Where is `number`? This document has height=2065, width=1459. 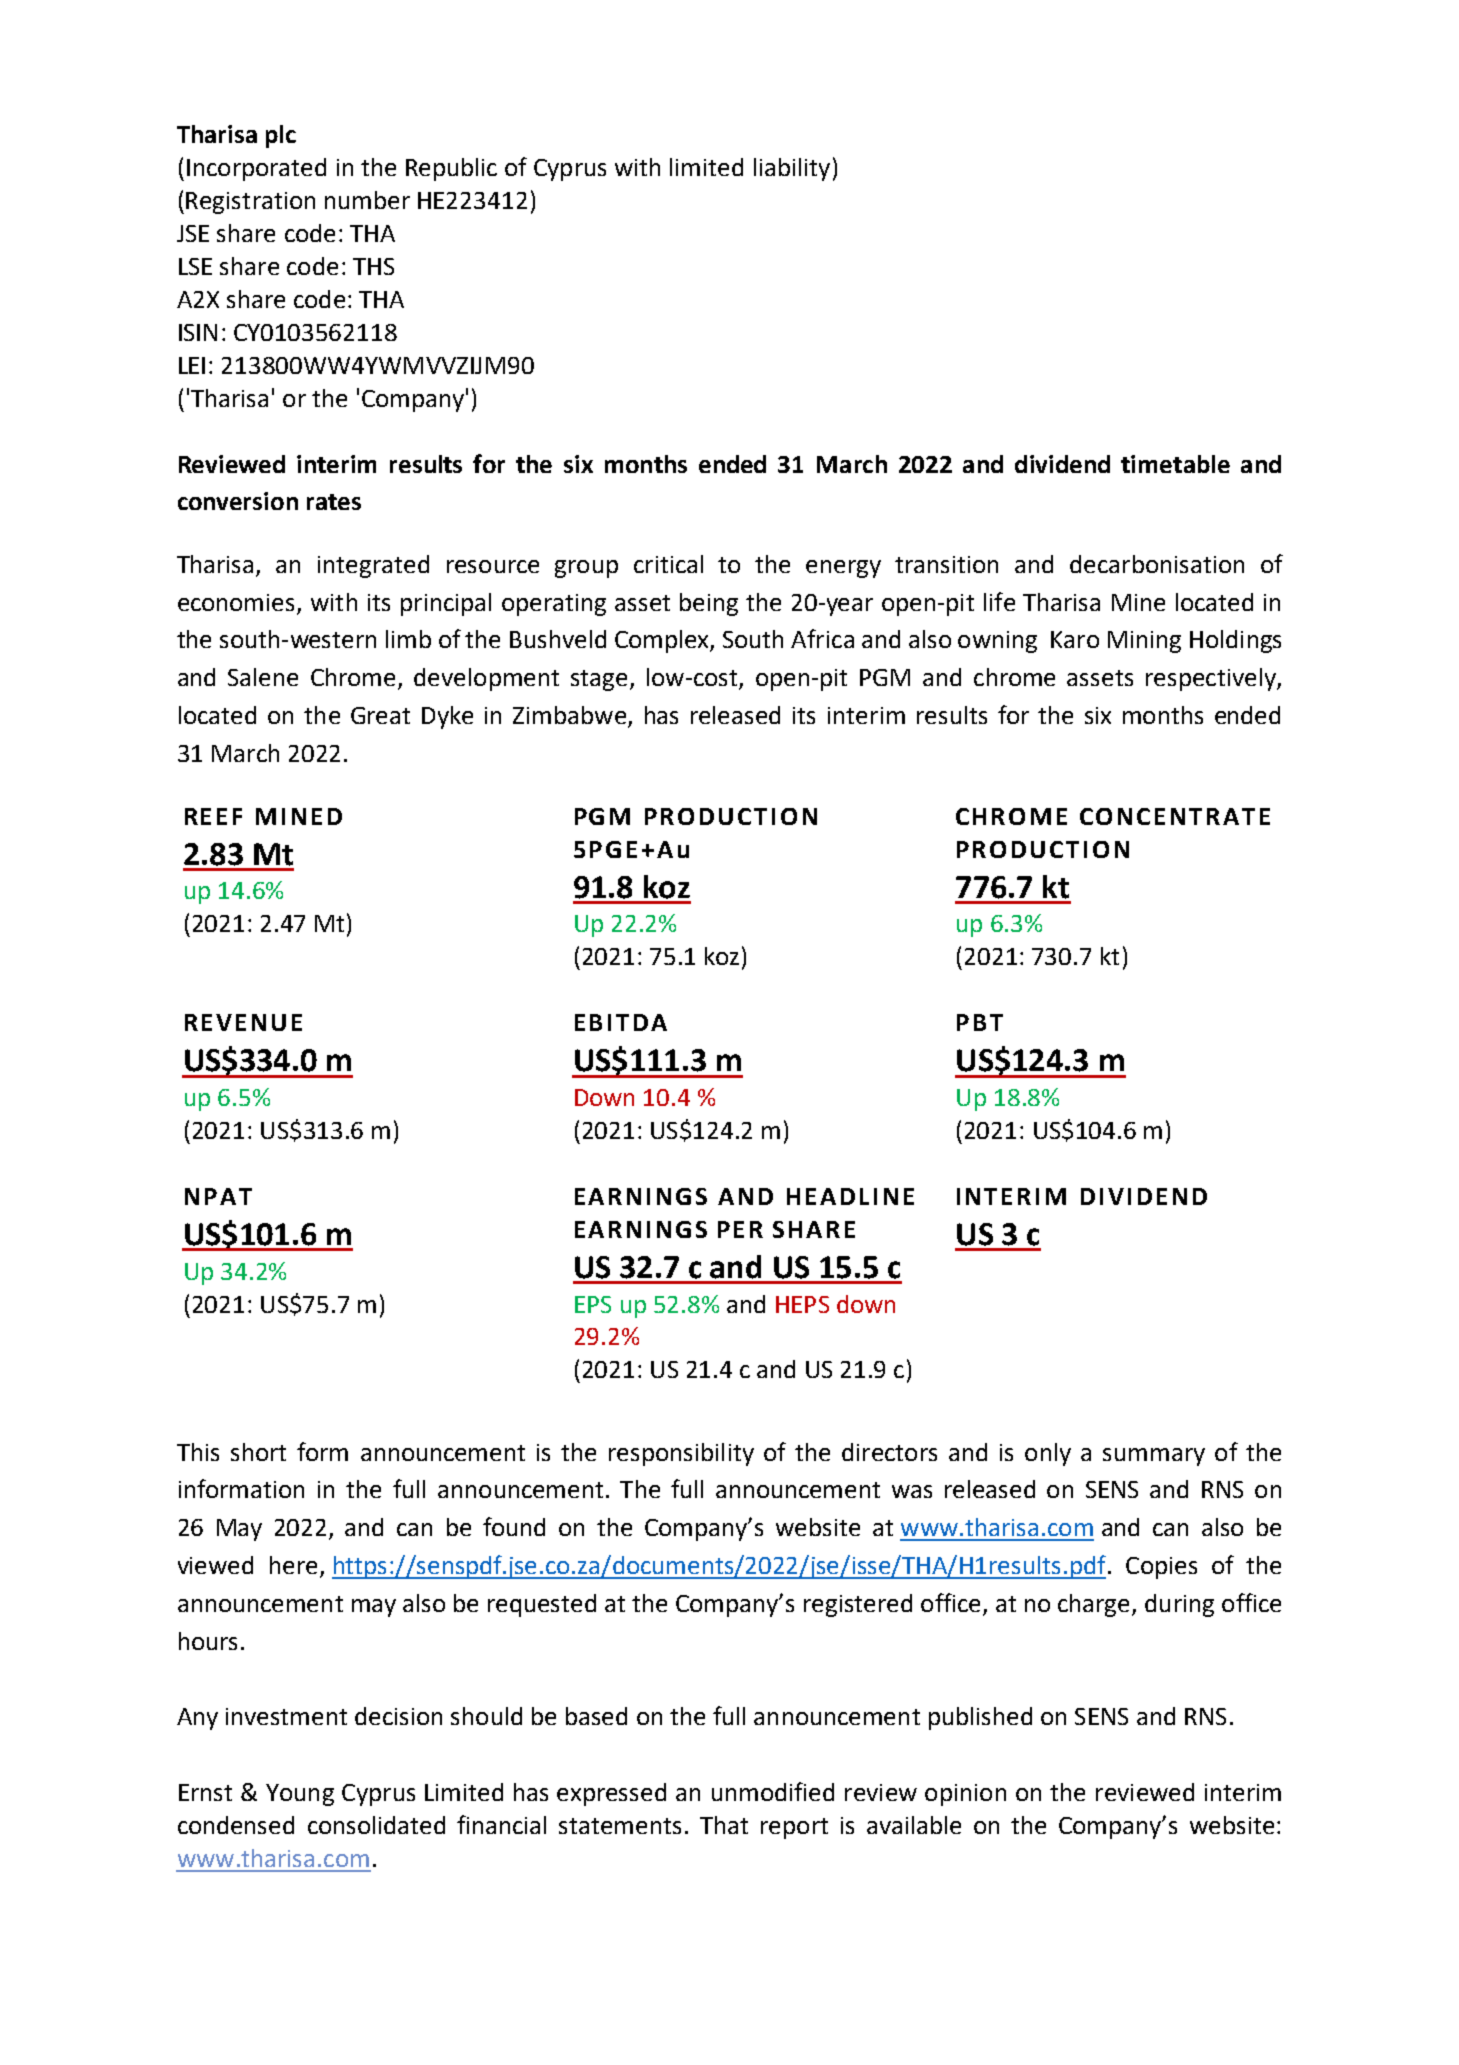
number is located at coordinates (367, 200).
